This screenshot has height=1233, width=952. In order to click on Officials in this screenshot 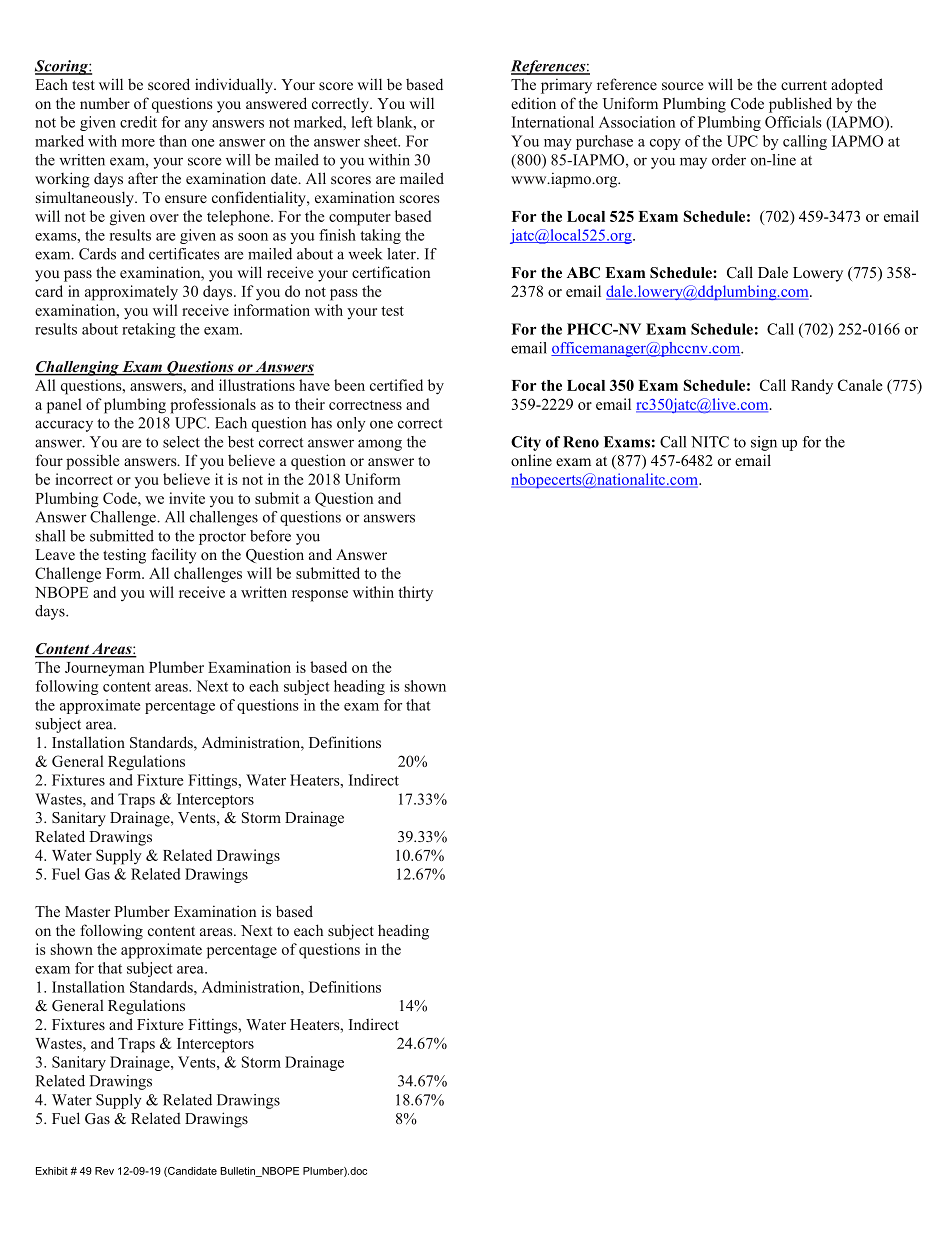, I will do `click(793, 122)`.
